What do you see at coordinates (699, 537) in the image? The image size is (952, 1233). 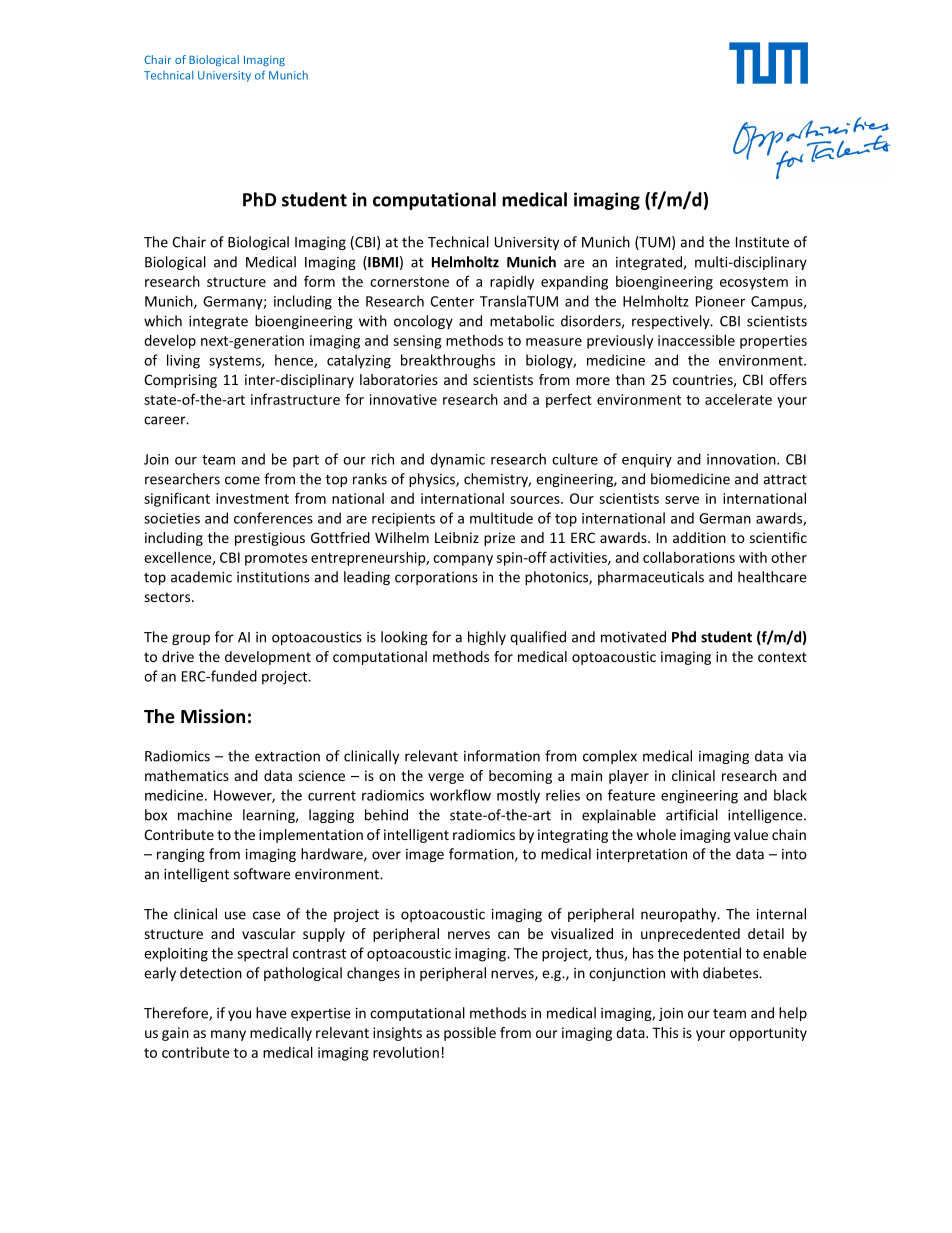 I see `addition` at bounding box center [699, 537].
